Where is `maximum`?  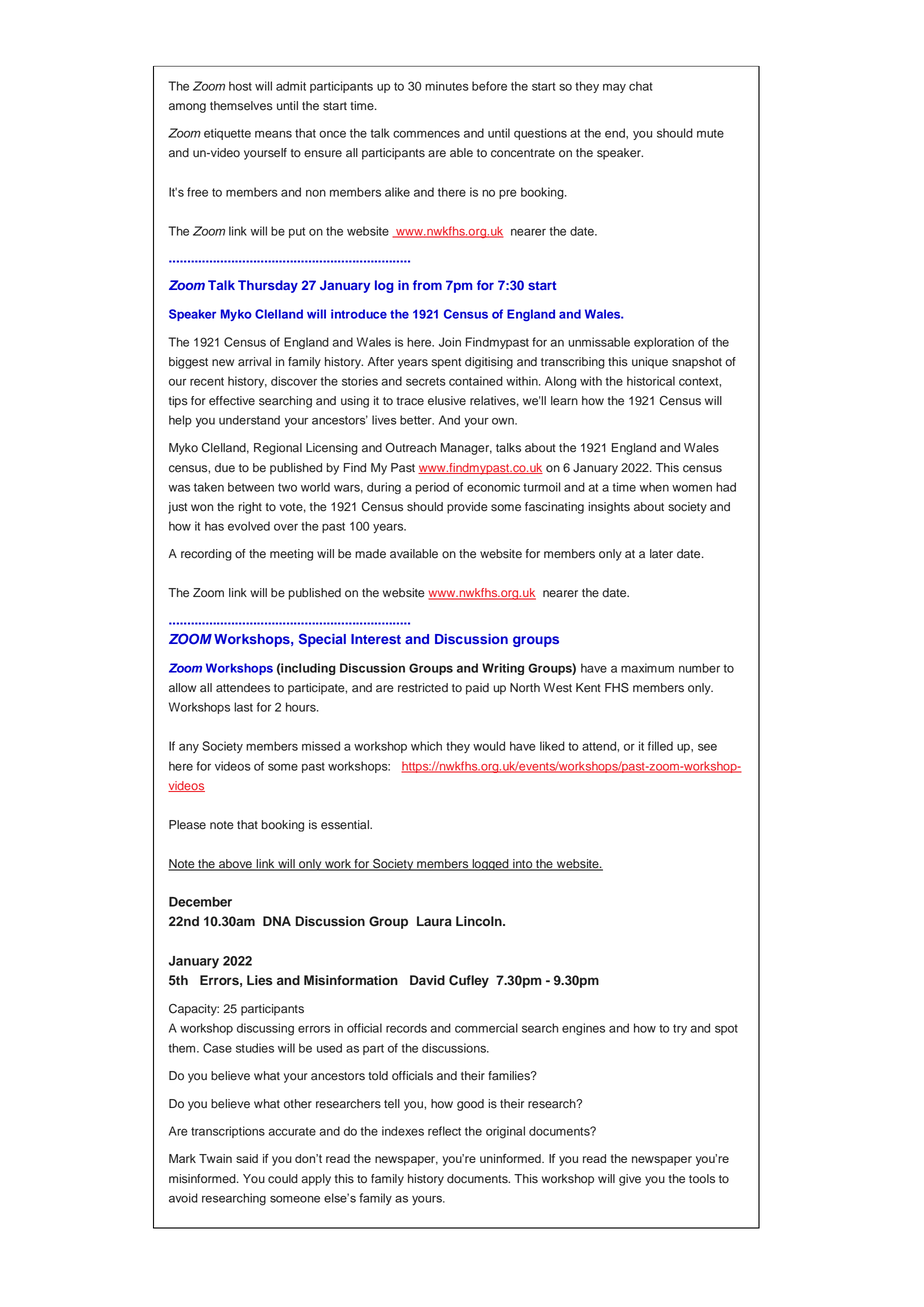
maximum is located at coordinates (647, 668).
